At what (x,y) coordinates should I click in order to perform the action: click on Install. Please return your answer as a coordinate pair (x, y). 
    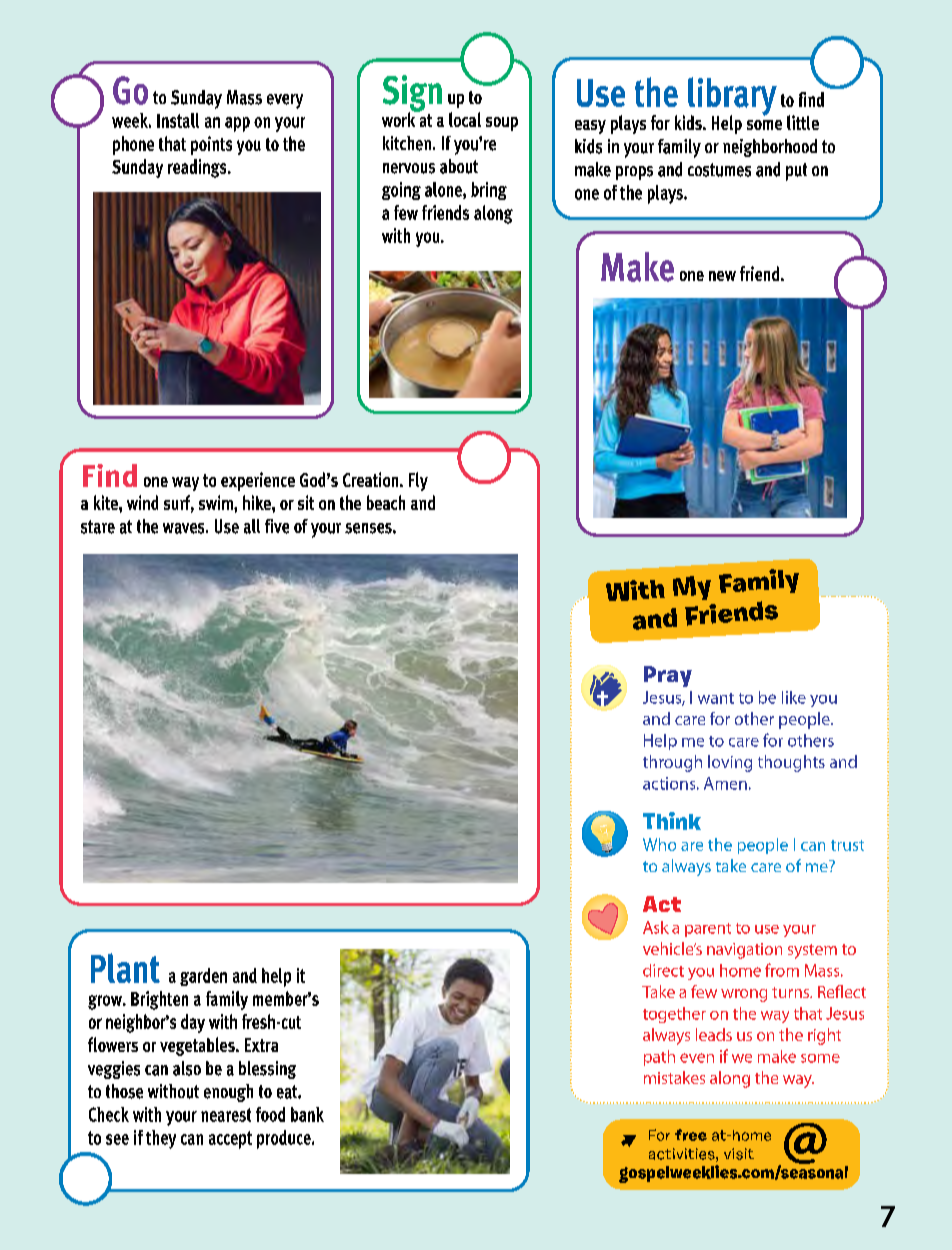
    Looking at the image, I should click on (178, 120).
